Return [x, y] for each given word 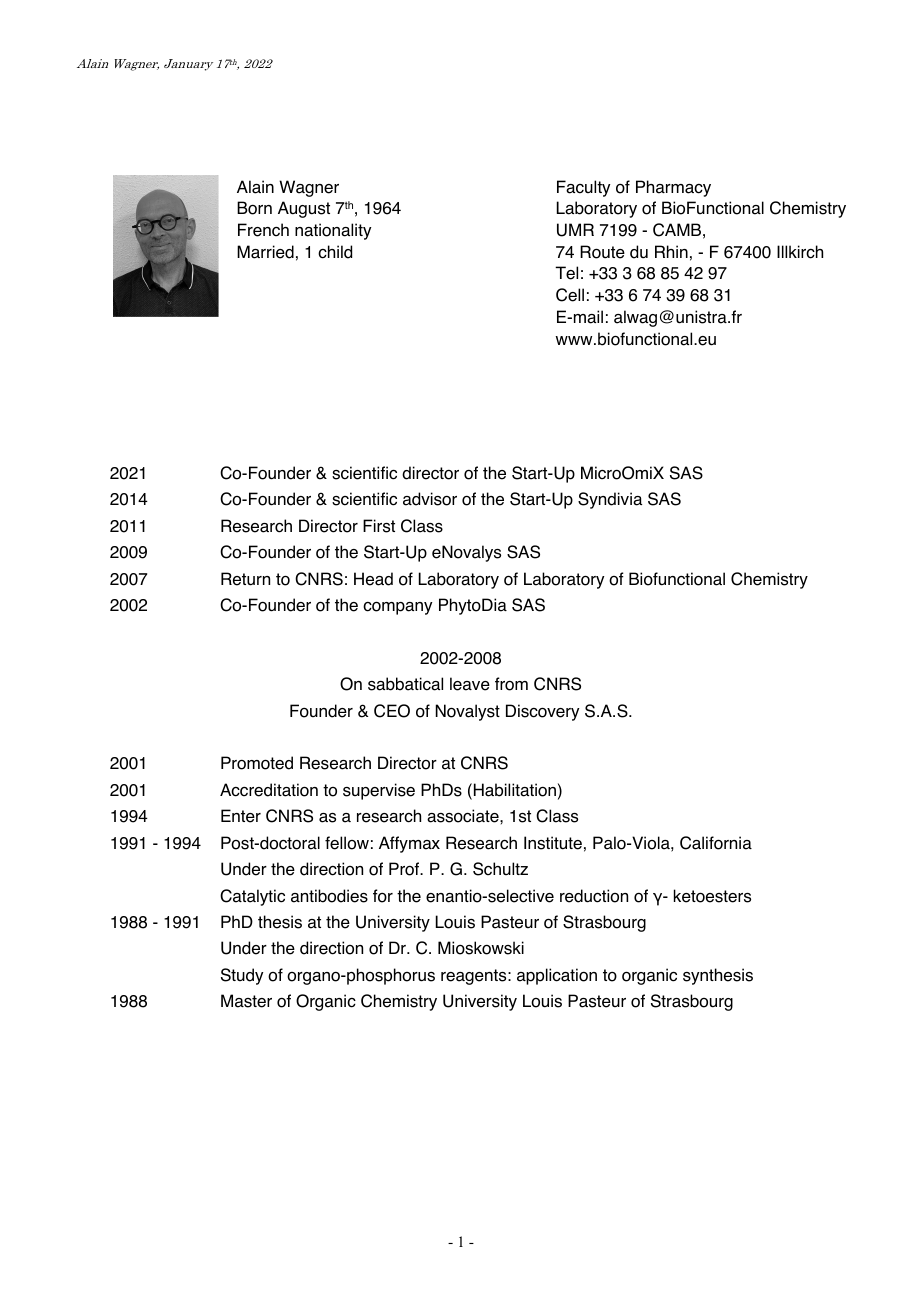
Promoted [257, 763]
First [379, 526]
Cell [570, 295]
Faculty [583, 188]
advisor [430, 499]
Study [242, 976]
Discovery [542, 712]
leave [470, 684]
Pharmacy [673, 188]
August [304, 209]
